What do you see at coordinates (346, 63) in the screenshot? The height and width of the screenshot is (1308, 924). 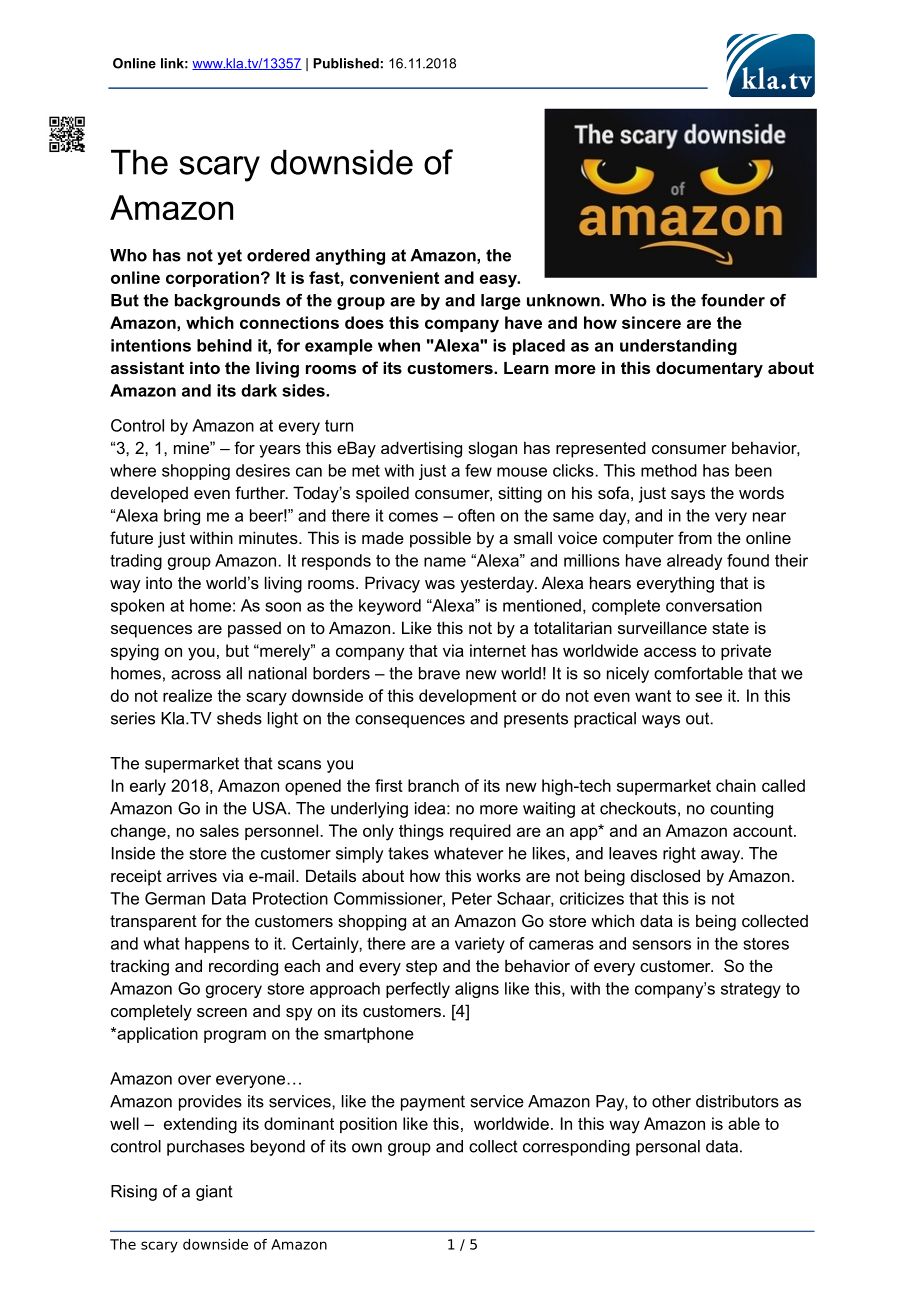 I see `Published` at bounding box center [346, 63].
